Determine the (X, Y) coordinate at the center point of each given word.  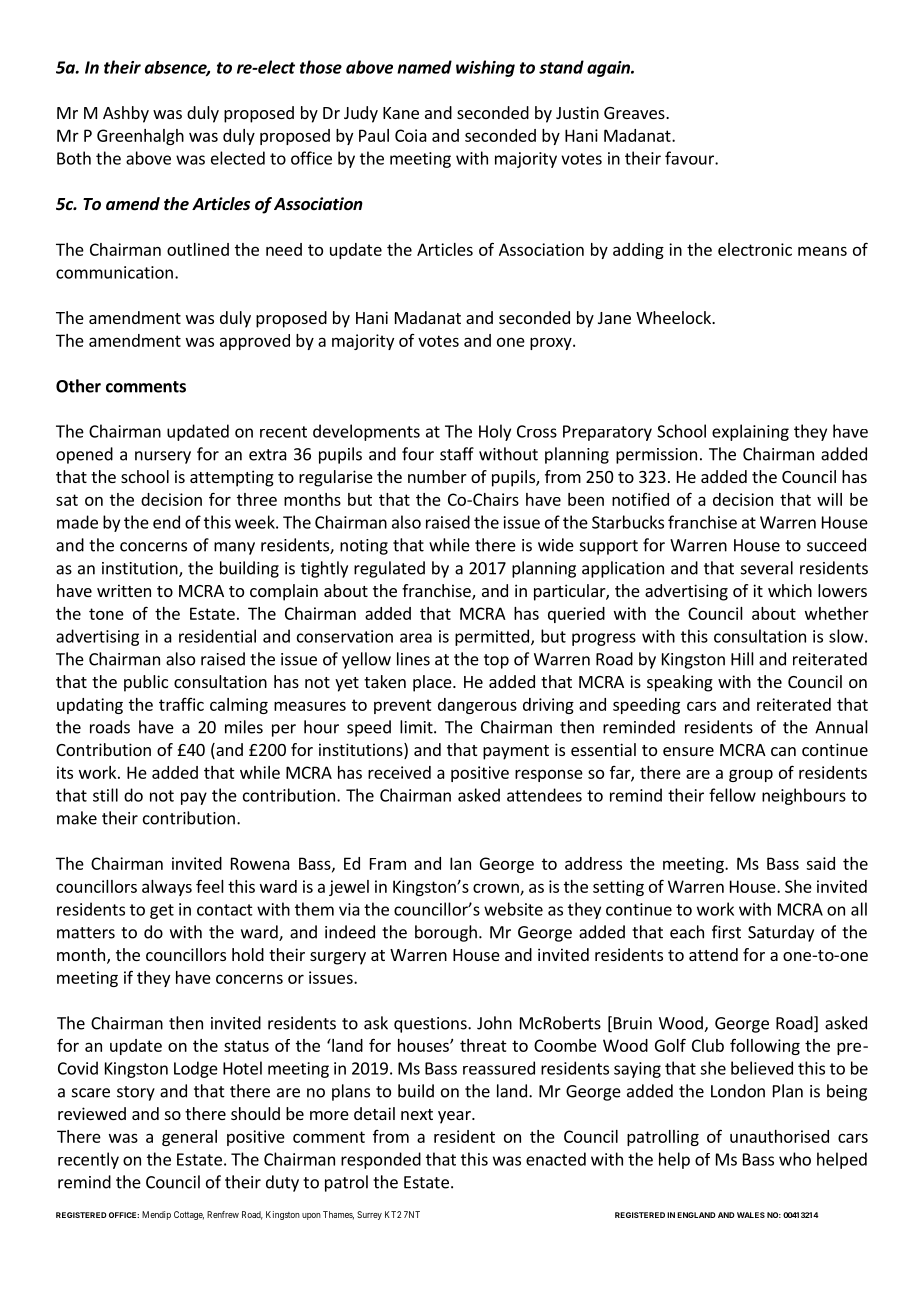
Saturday (781, 933)
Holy (495, 432)
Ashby (126, 114)
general (189, 1138)
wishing (485, 68)
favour (690, 158)
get (162, 911)
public (146, 683)
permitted (492, 637)
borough (446, 933)
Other (78, 386)
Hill (742, 659)
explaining (750, 432)
